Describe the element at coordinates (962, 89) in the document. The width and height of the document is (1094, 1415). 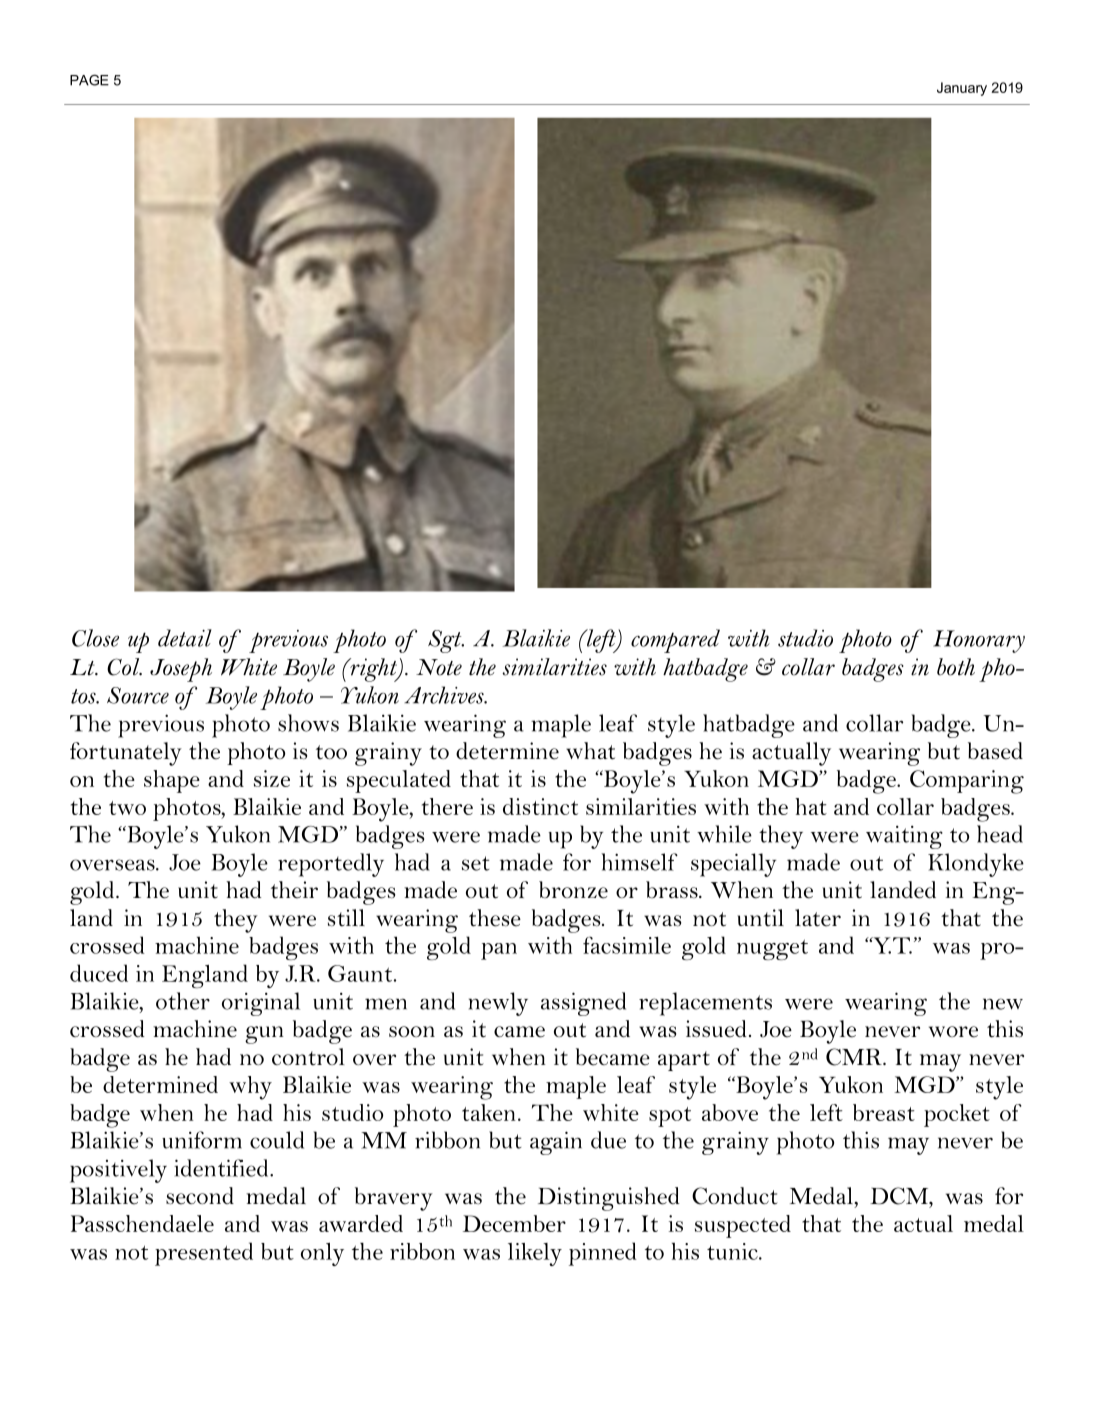
I see `January` at that location.
